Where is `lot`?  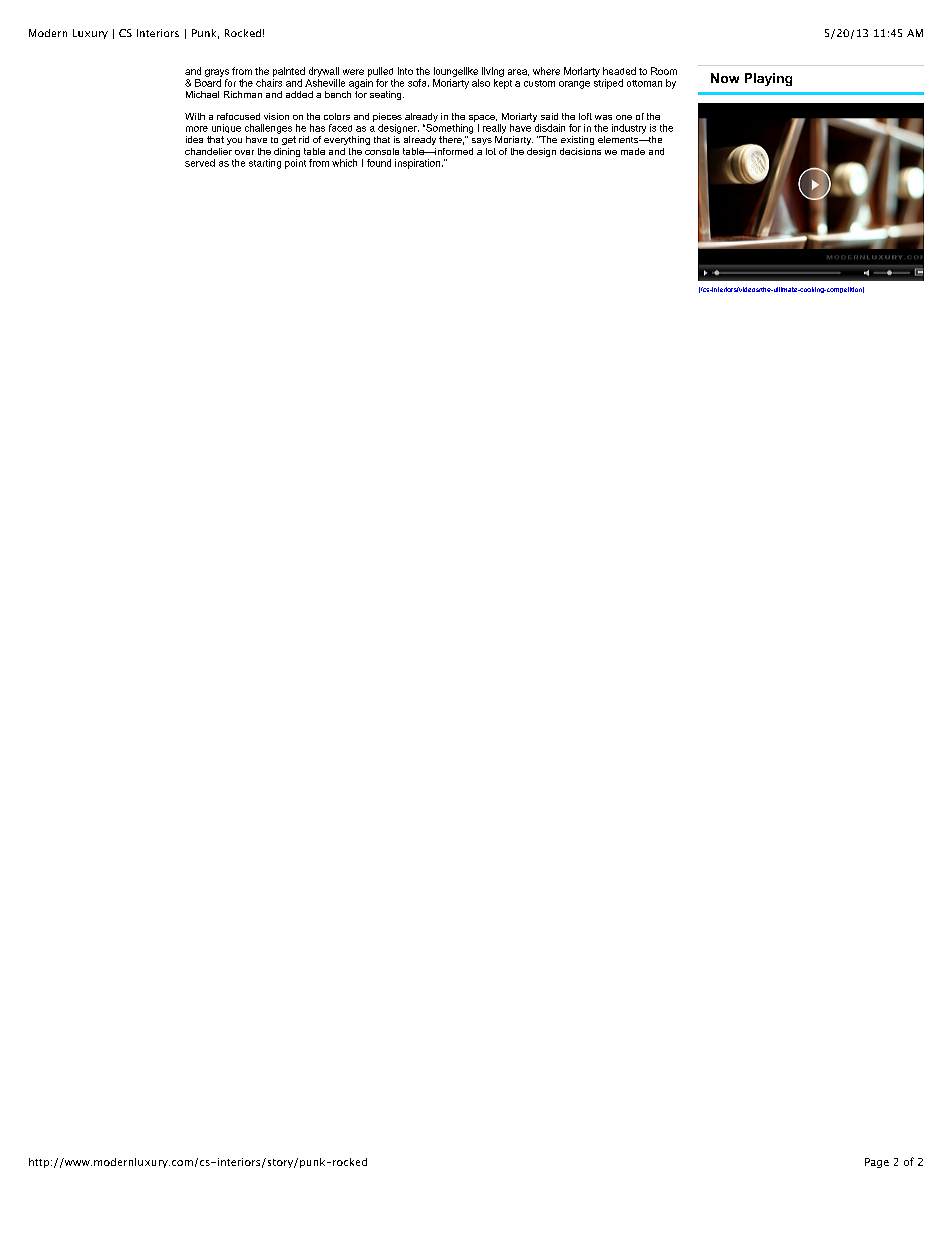
lot is located at coordinates (491, 151).
